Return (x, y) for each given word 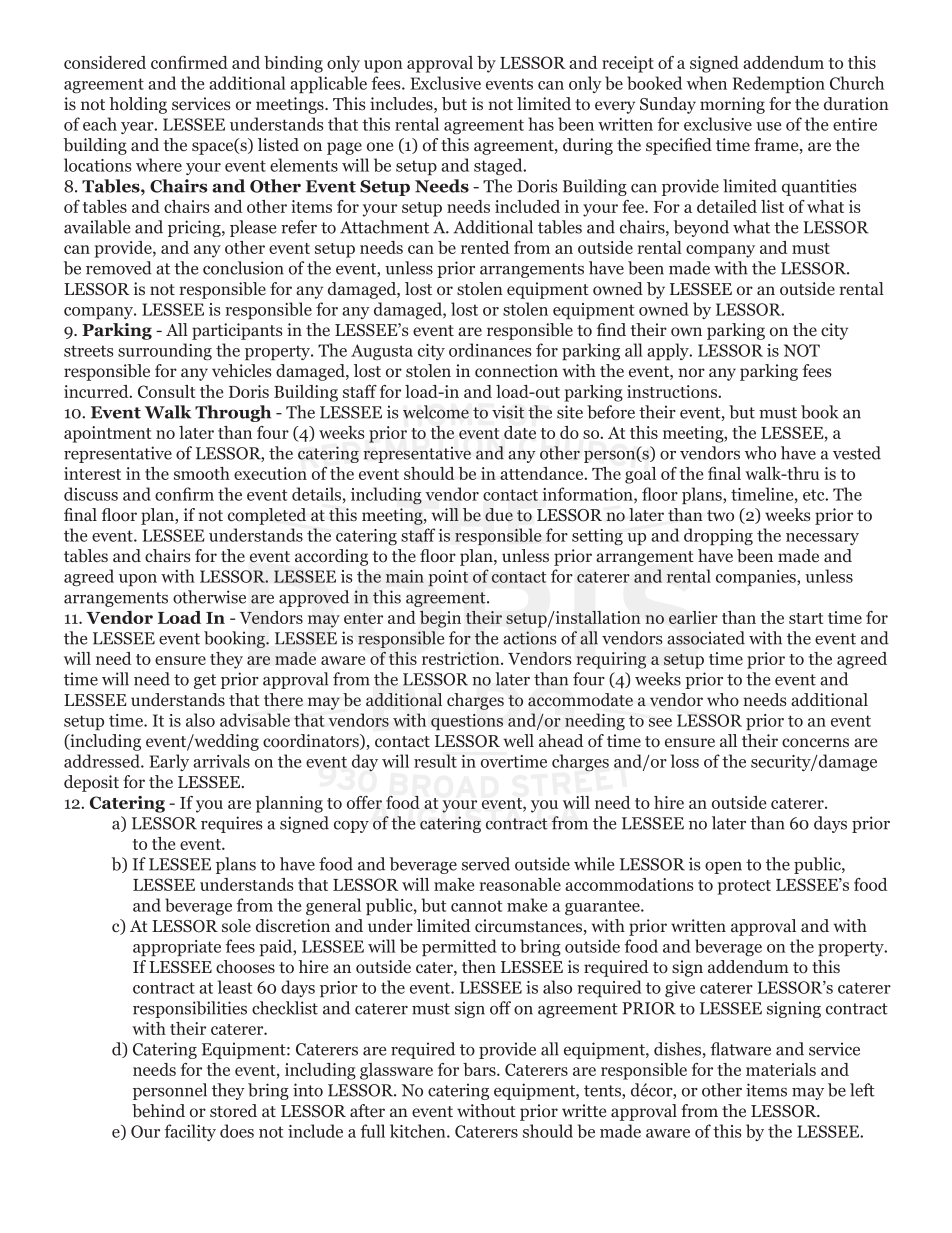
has (541, 124)
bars (480, 1069)
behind (158, 1111)
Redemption (778, 84)
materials (781, 1069)
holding (138, 105)
